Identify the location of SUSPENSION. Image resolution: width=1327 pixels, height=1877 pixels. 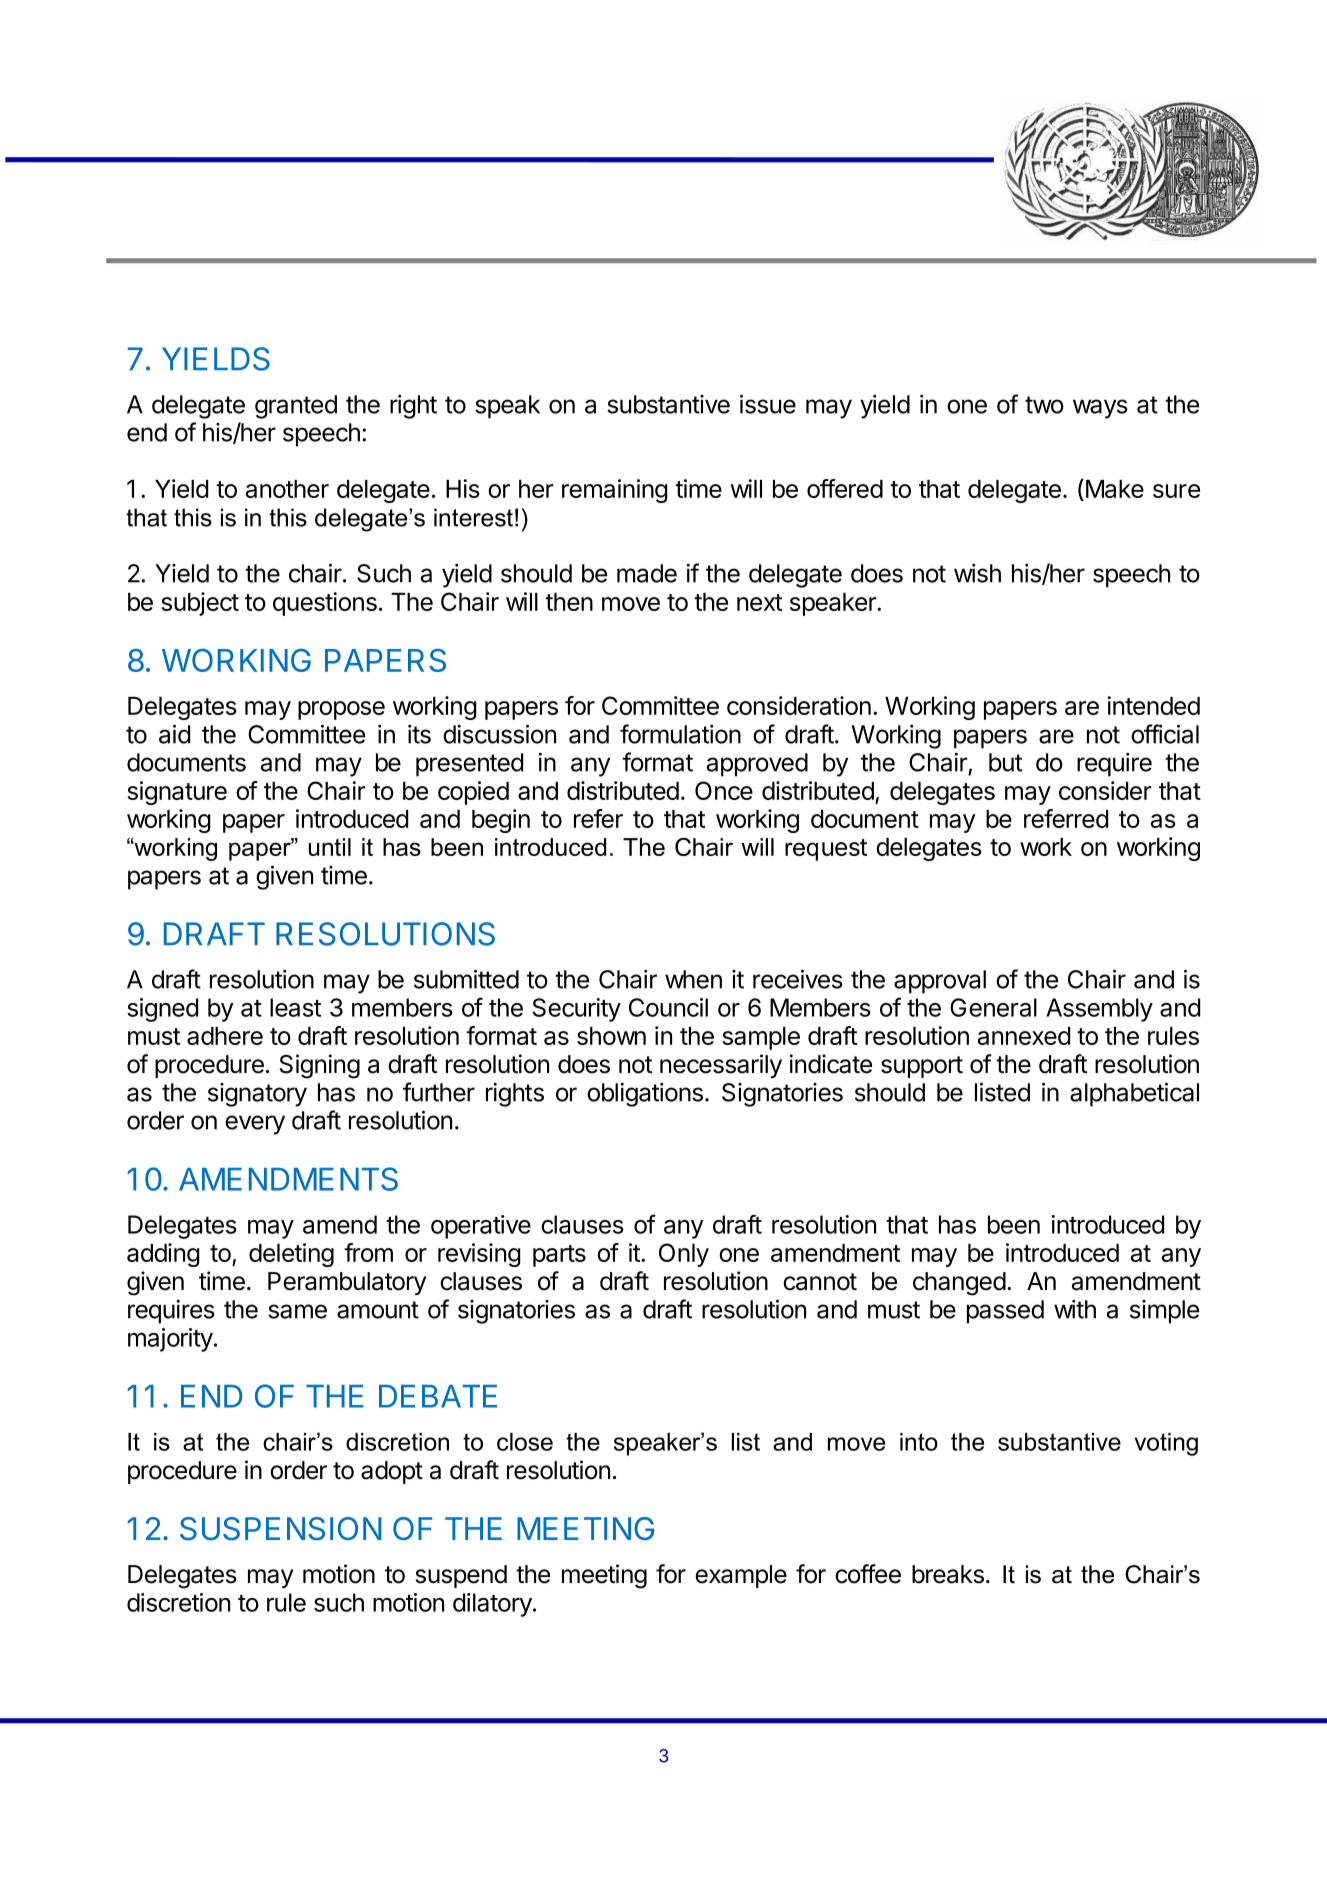
(281, 1529).
